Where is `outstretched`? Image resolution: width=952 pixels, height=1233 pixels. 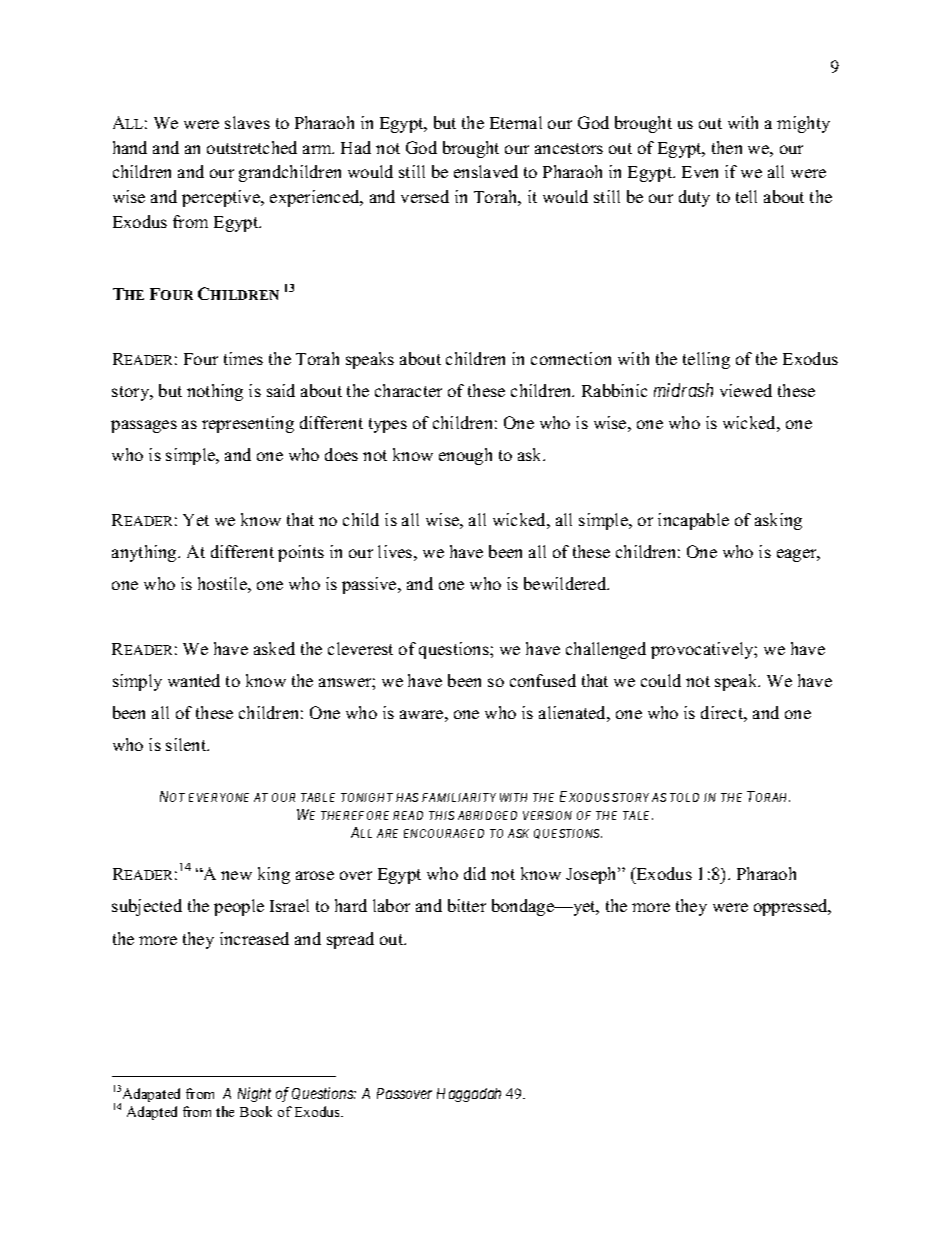
outstretched is located at coordinates (252, 147).
